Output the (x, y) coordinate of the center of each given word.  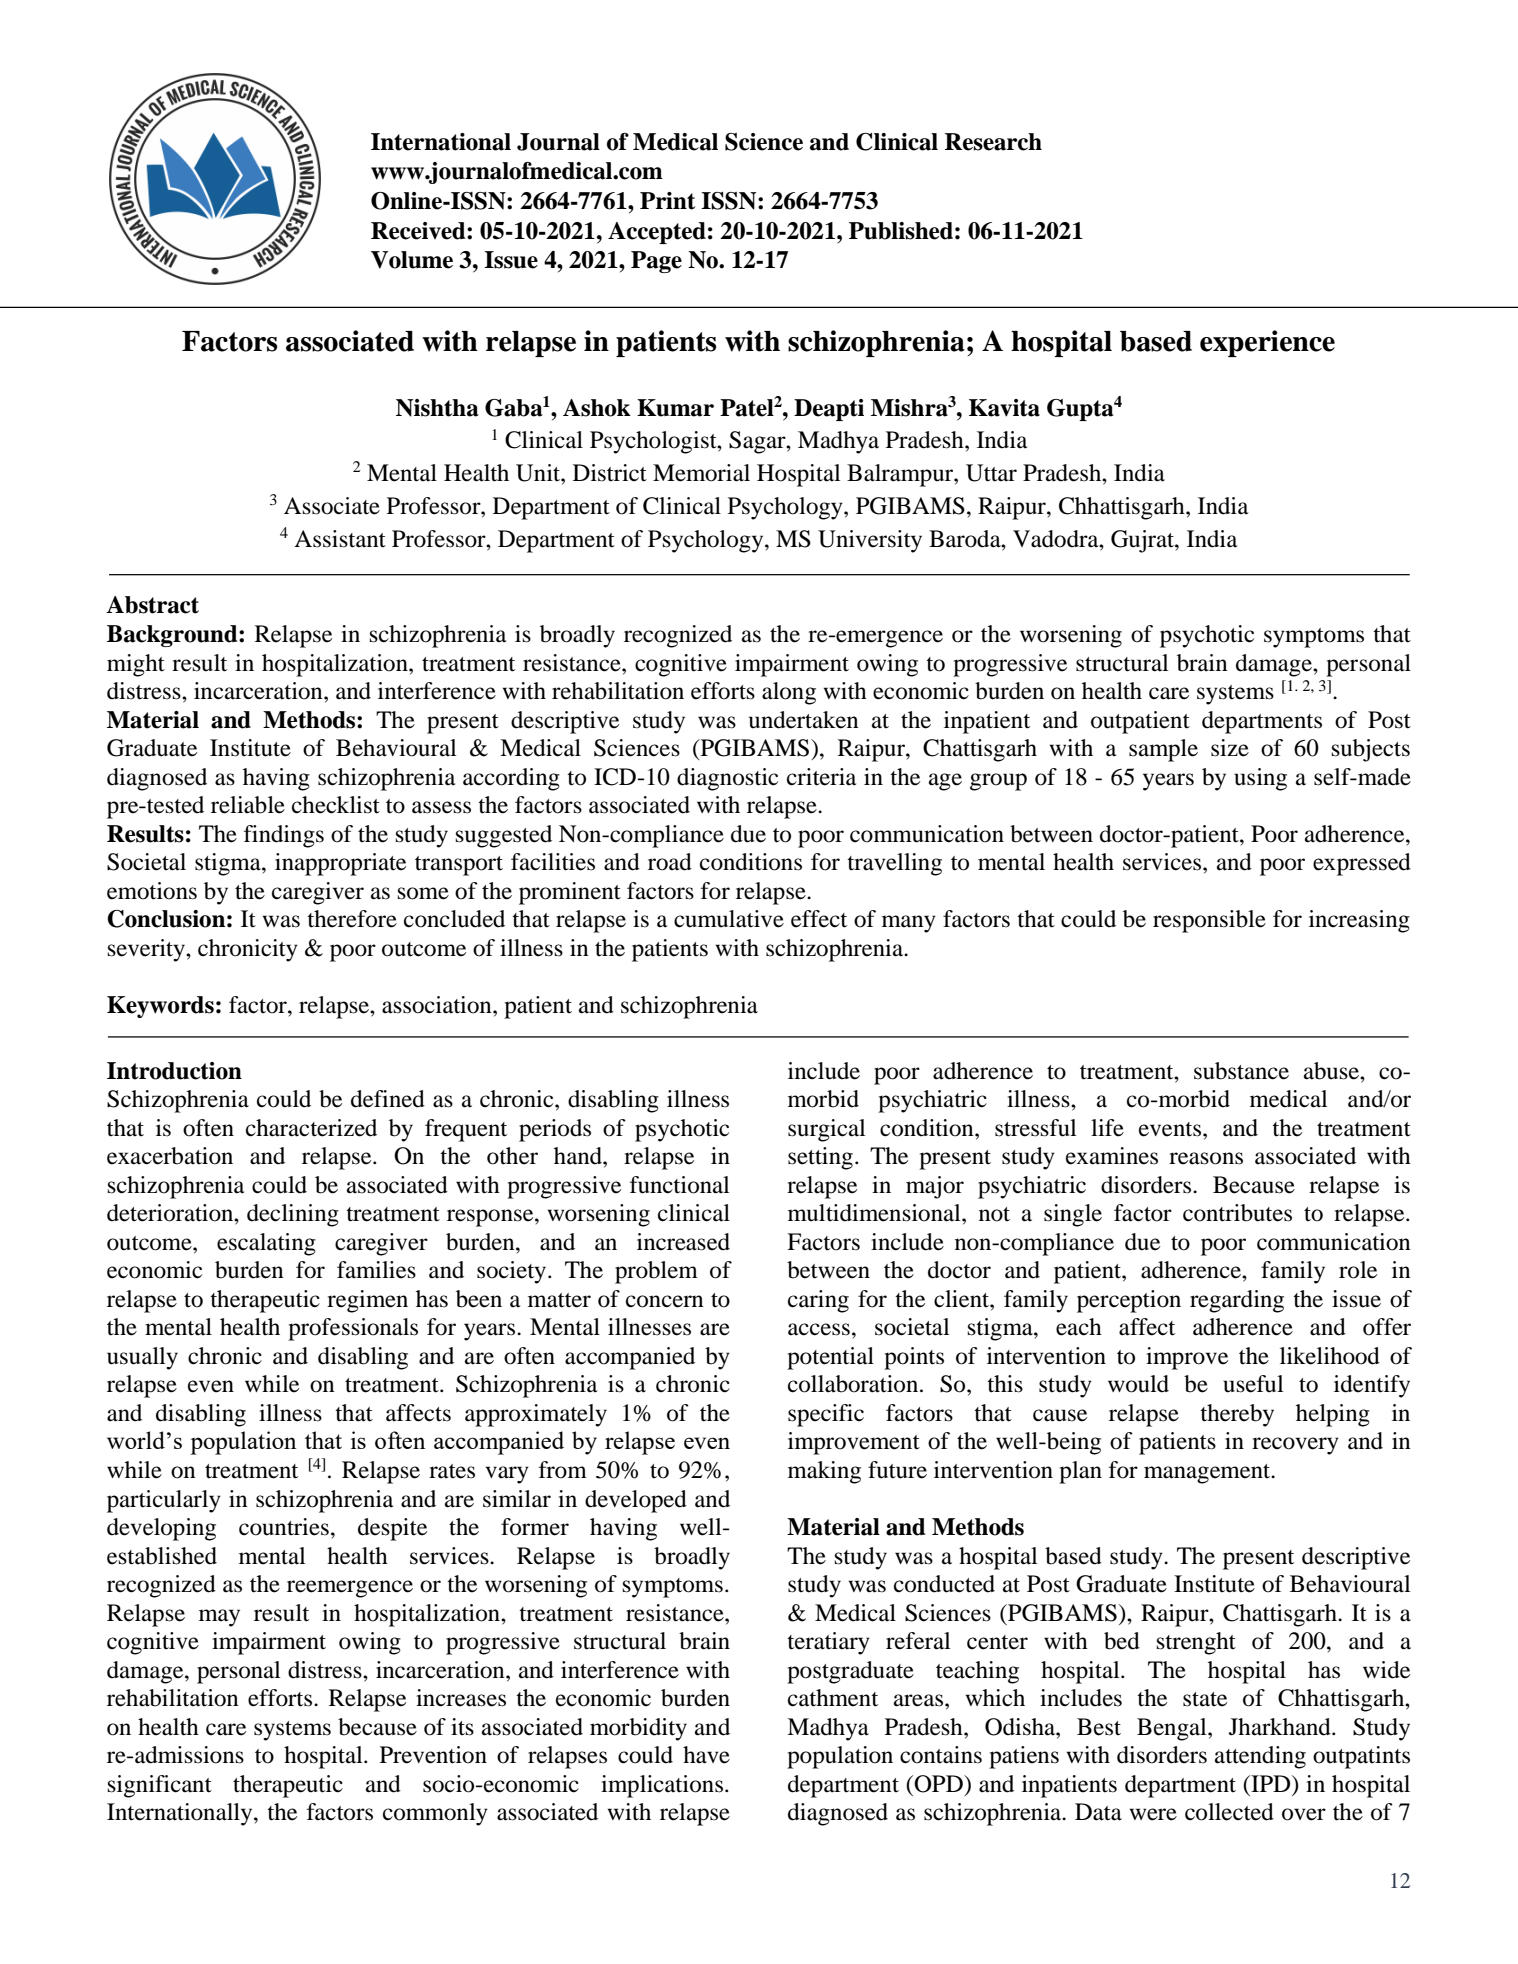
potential (830, 1358)
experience (1267, 343)
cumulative (729, 919)
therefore (352, 919)
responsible (1209, 921)
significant (160, 1786)
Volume (412, 260)
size (1230, 748)
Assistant (340, 539)
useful (1253, 1384)
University (870, 541)
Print (667, 201)
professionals (353, 1329)
